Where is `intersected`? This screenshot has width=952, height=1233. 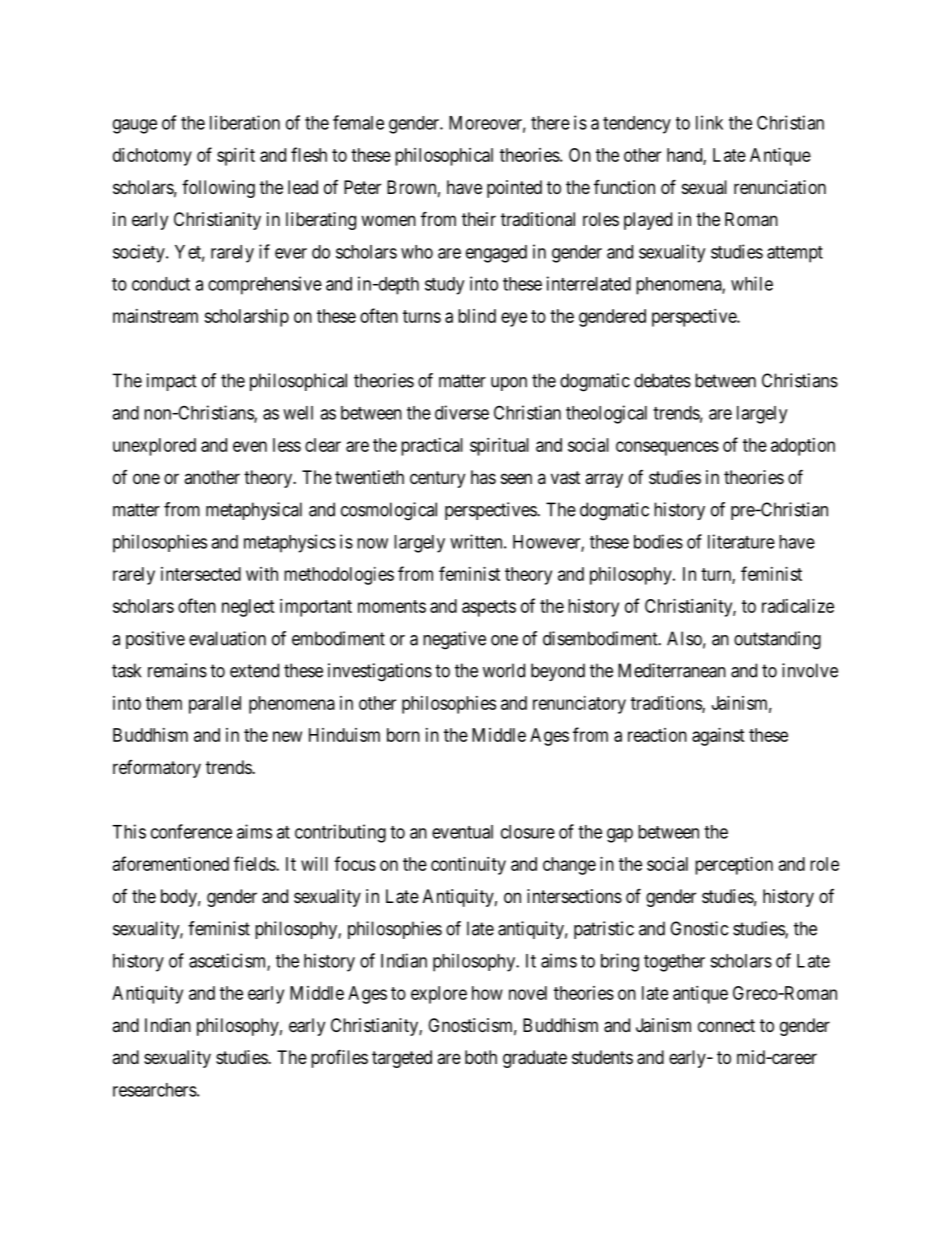 intersected is located at coordinates (201, 574).
